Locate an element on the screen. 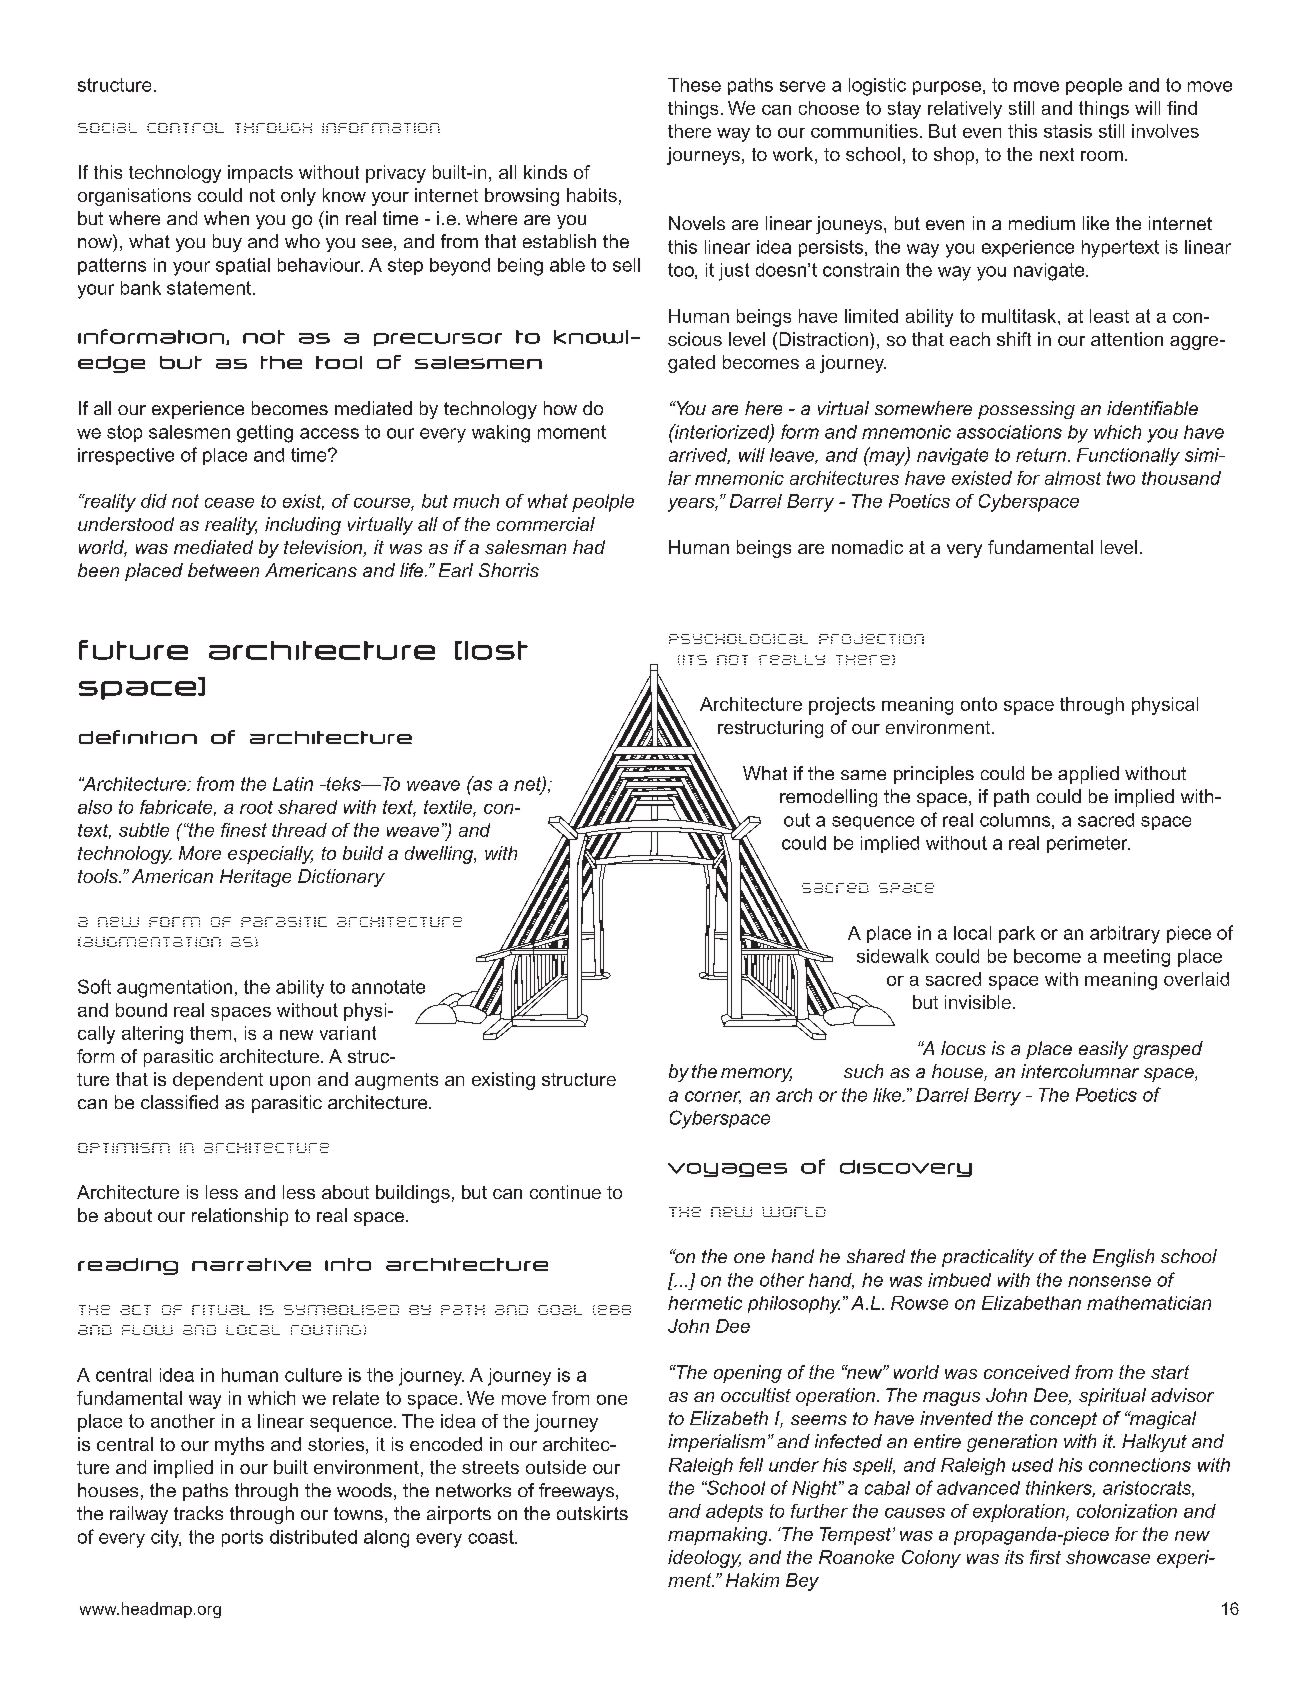 This screenshot has width=1310, height=1696. dependent is located at coordinates (218, 1081).
